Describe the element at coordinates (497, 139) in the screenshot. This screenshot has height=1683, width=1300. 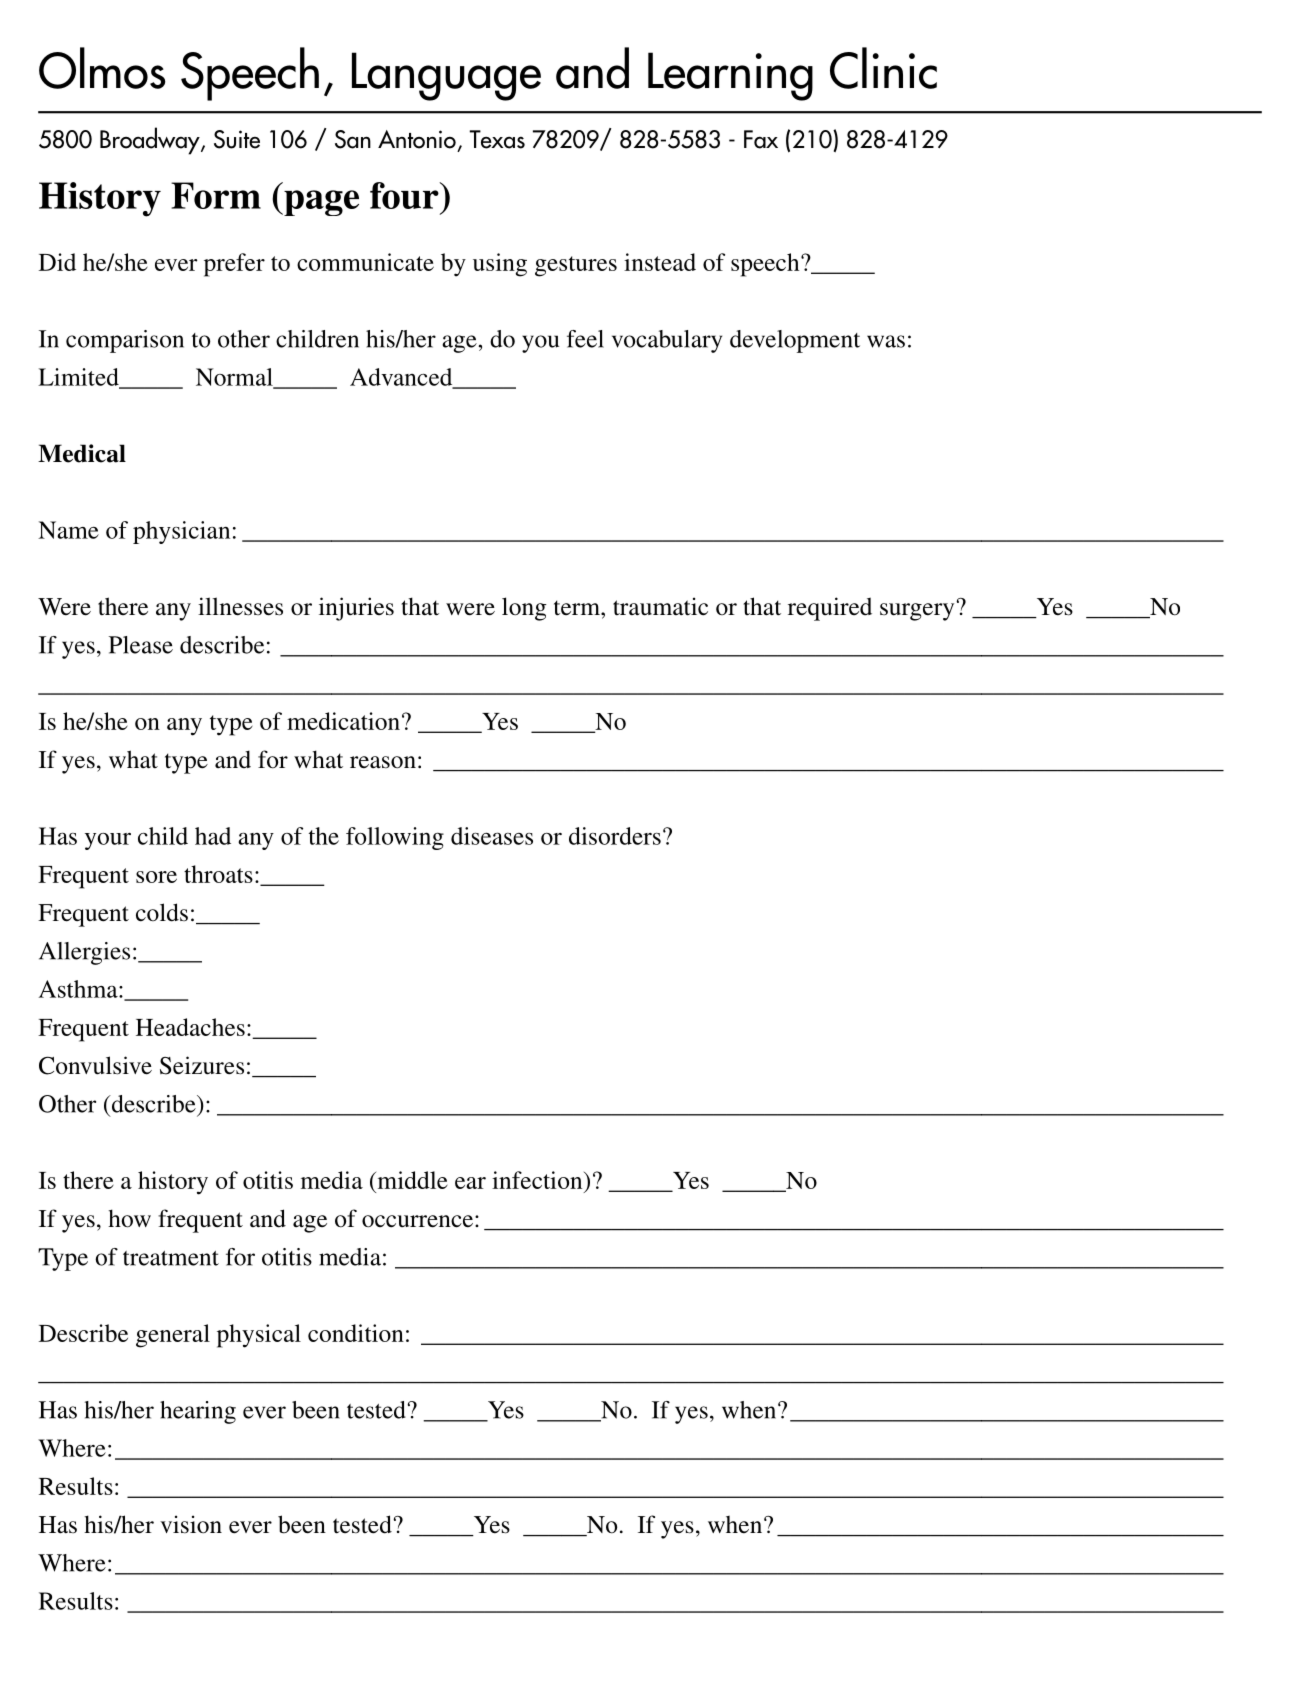
I see `Texas` at that location.
